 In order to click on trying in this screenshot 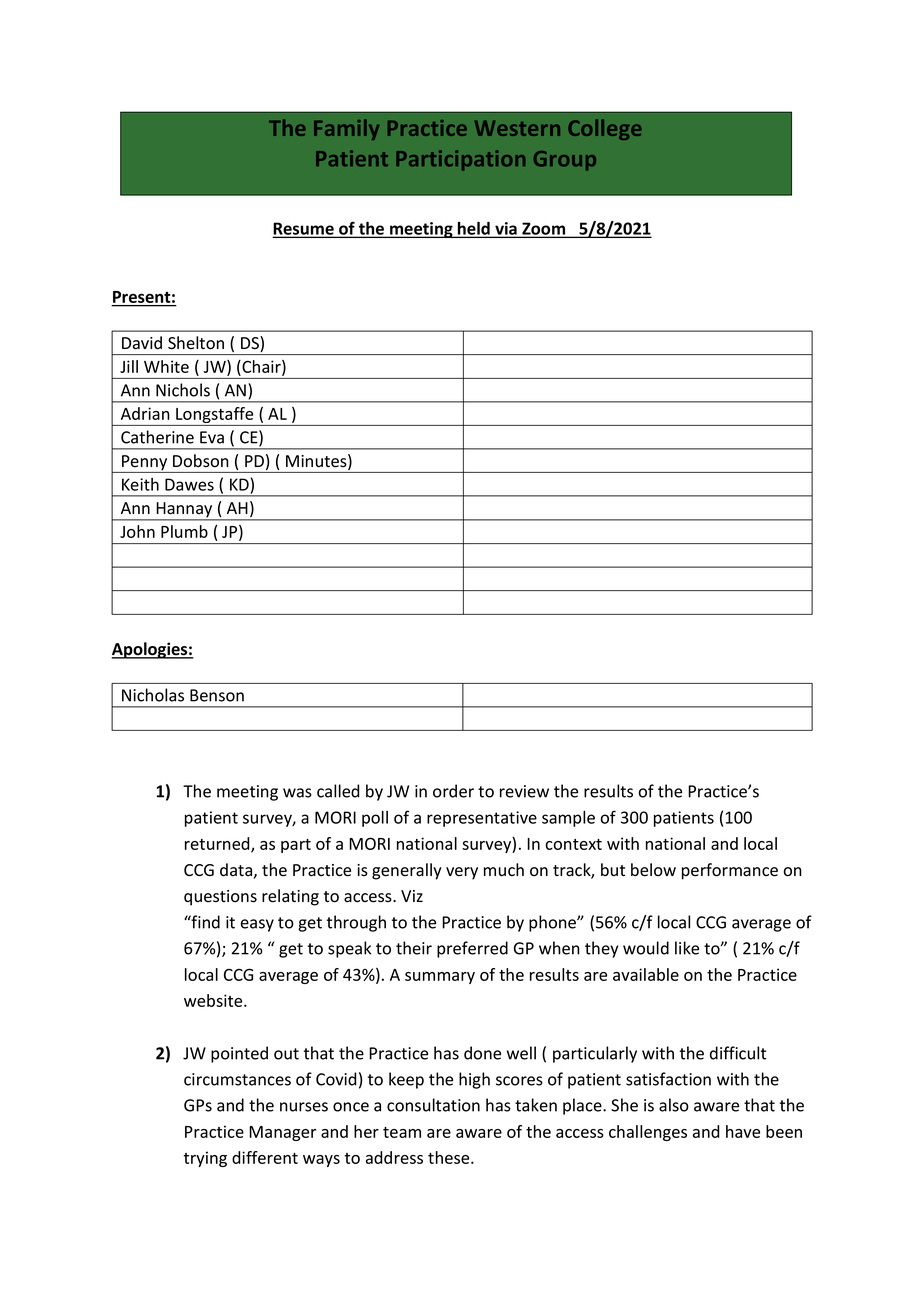, I will do `click(205, 1159)`.
